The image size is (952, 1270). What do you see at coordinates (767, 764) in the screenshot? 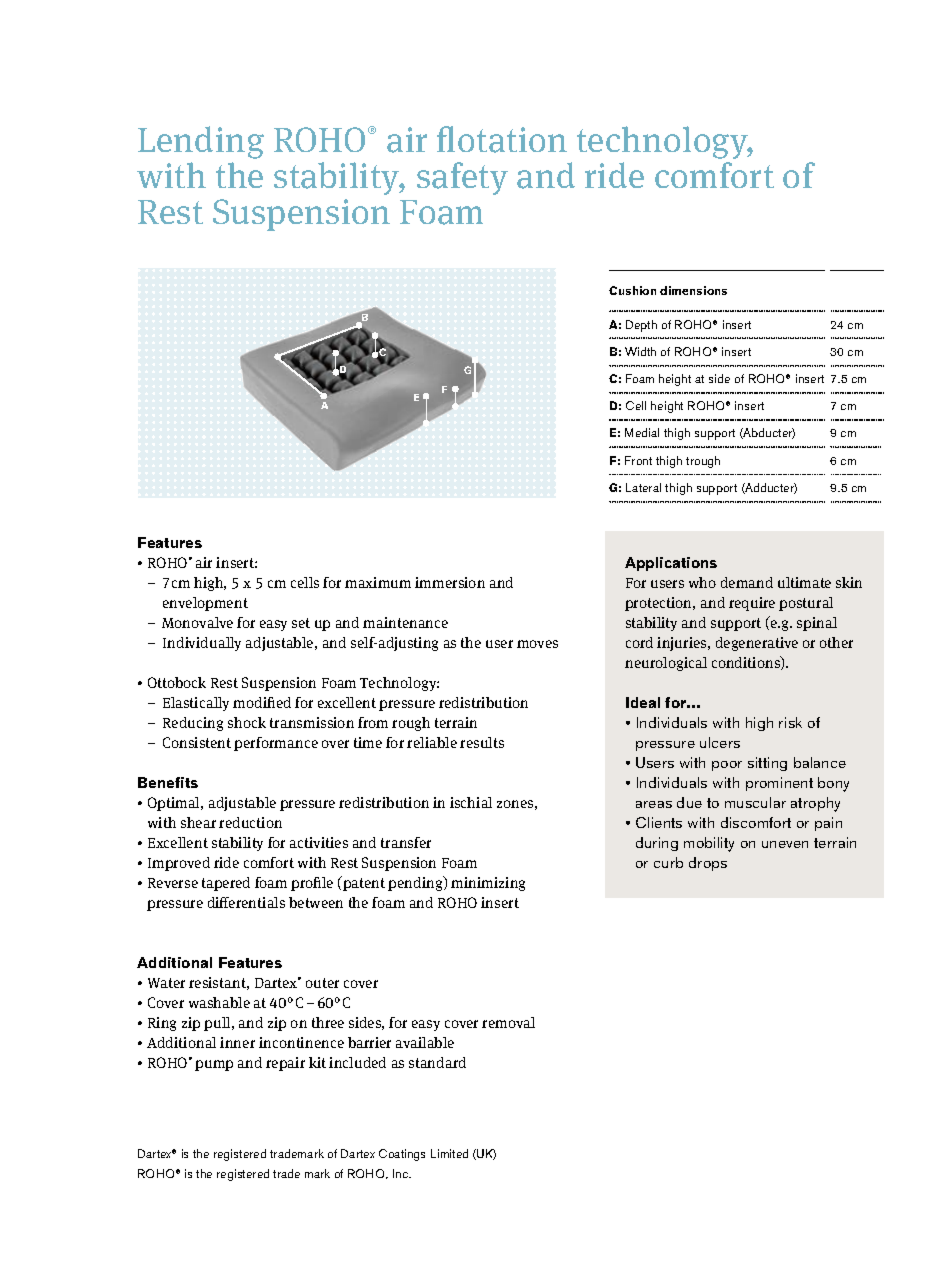
I see `sitting` at bounding box center [767, 764].
